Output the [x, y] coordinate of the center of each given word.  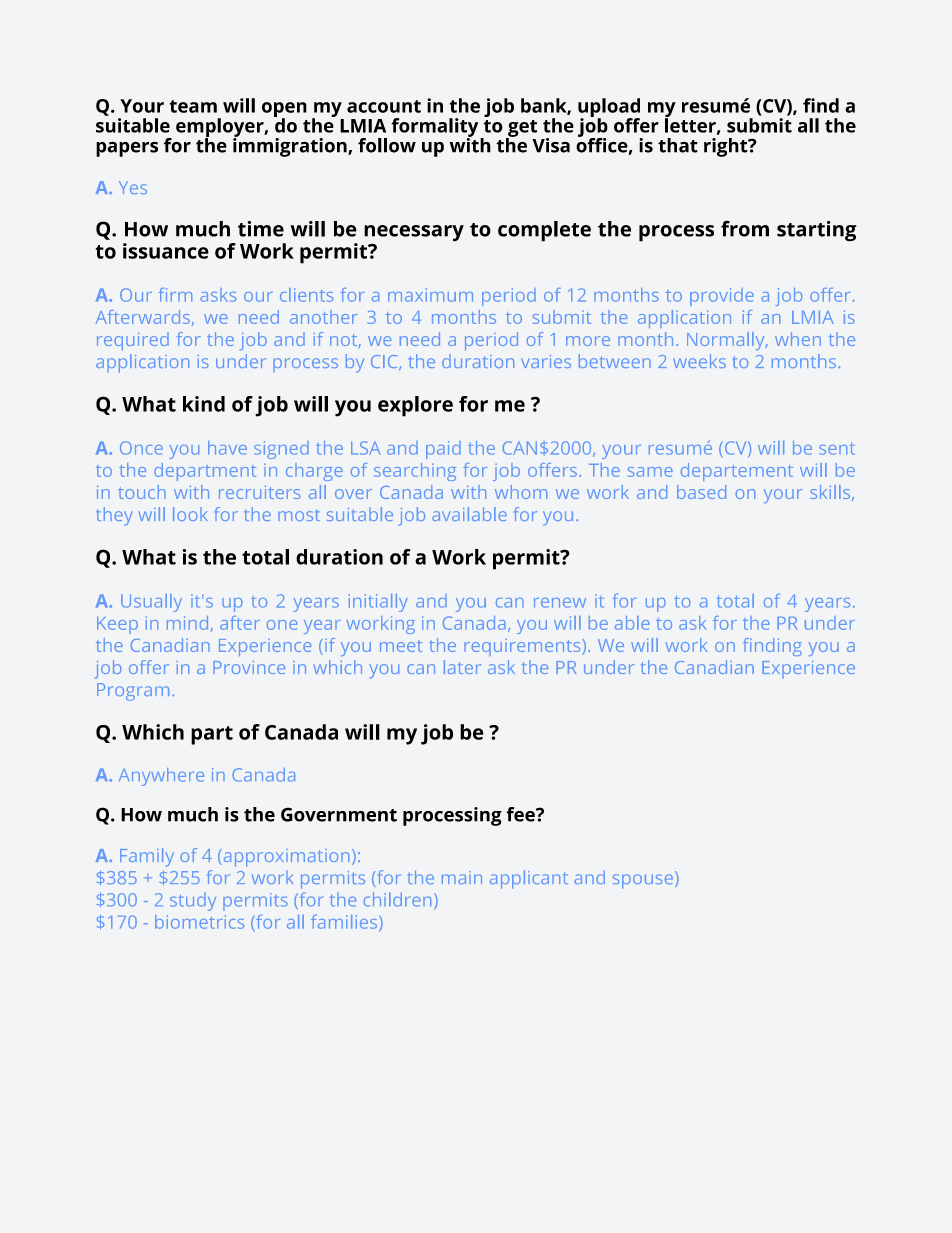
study [193, 902]
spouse [643, 881]
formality [436, 128]
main [462, 877]
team [193, 106]
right [727, 147]
